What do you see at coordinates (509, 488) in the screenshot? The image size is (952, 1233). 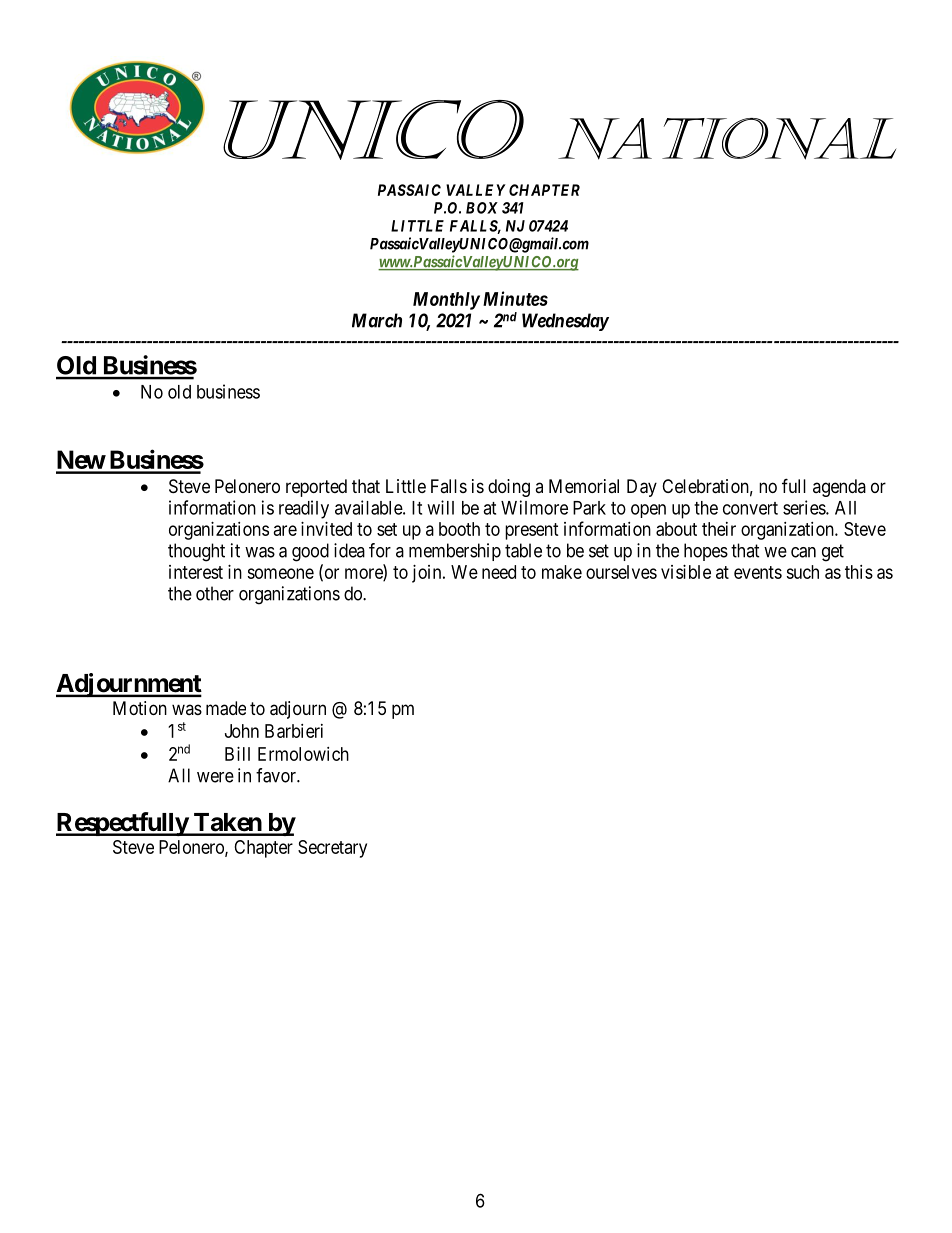 I see `doing` at bounding box center [509, 488].
